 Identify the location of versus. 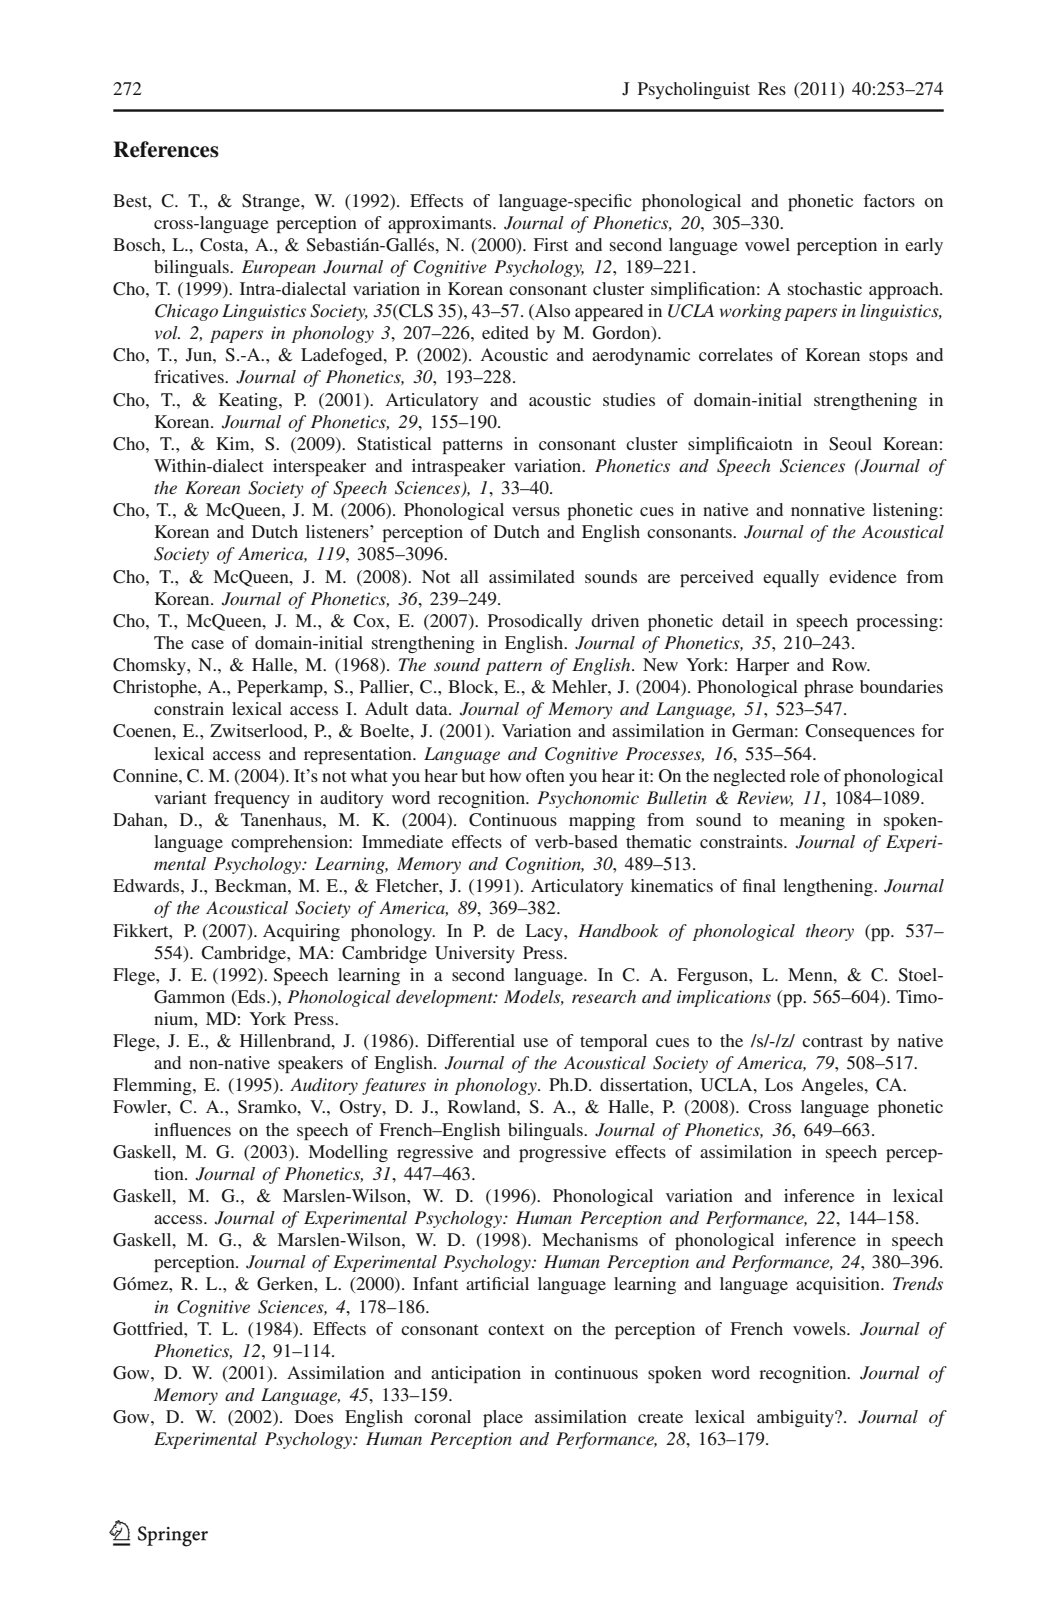
(536, 511).
